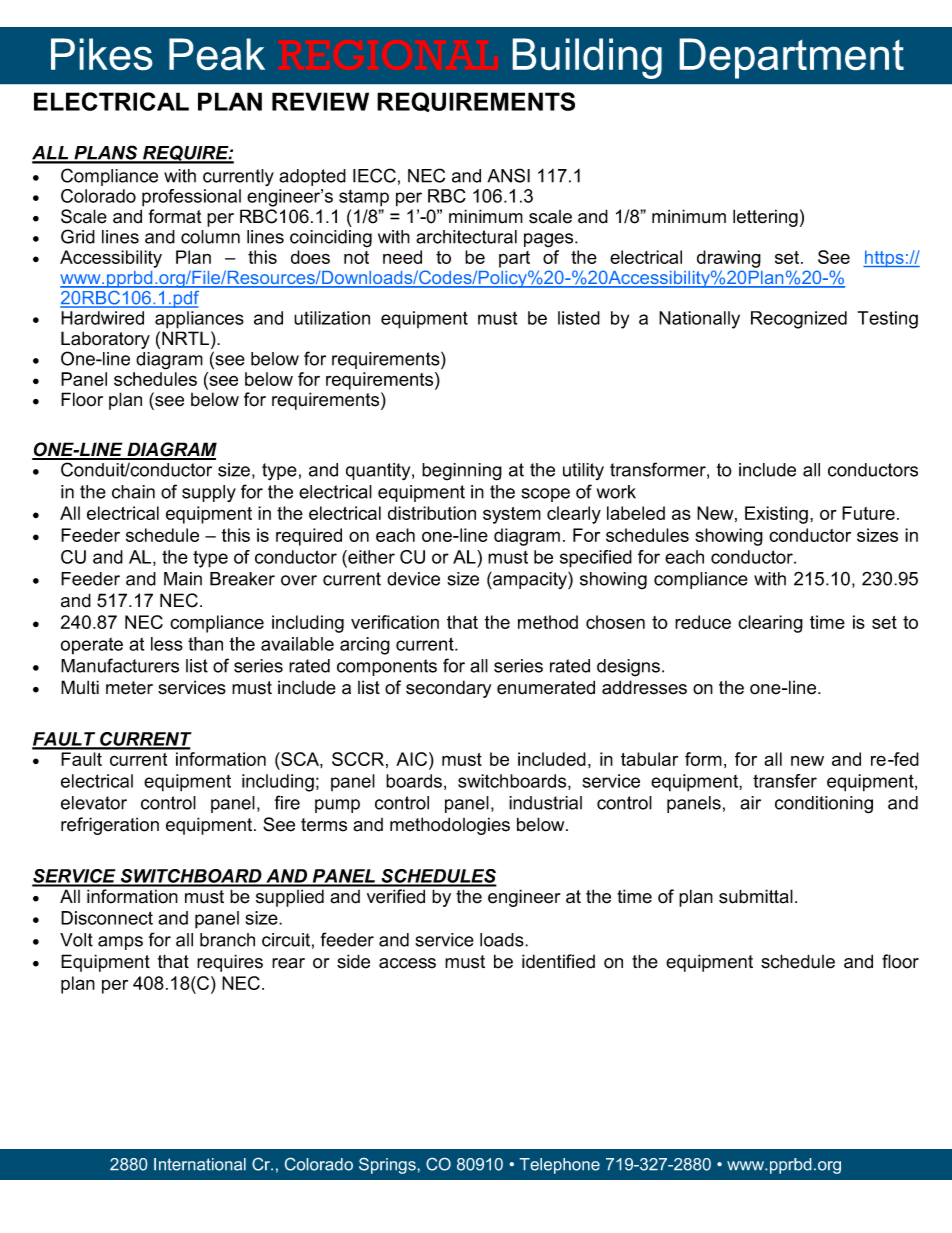 The width and height of the screenshot is (952, 1233). I want to click on device, so click(413, 579).
